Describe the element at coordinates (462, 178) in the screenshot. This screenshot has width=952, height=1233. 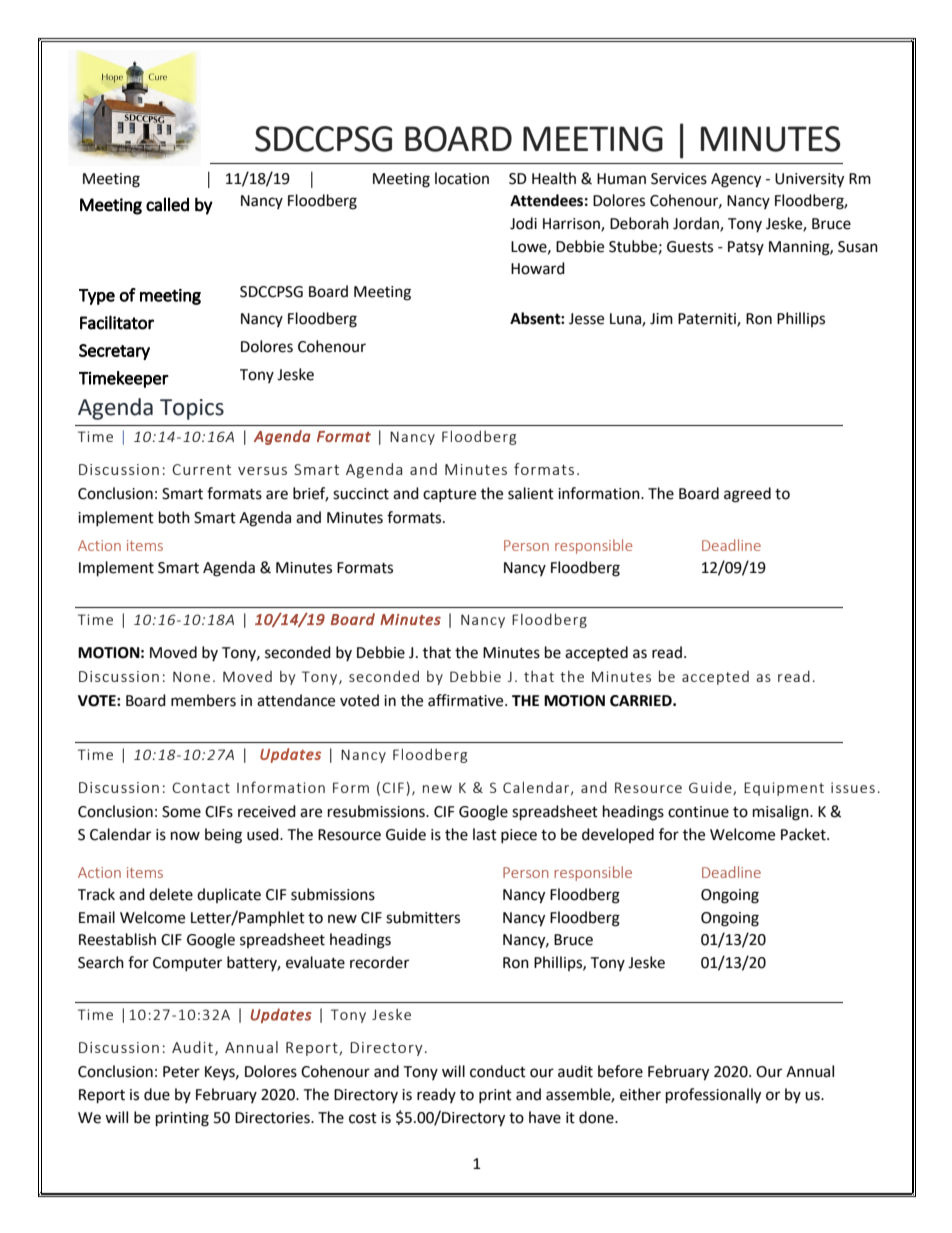
I see `location` at that location.
